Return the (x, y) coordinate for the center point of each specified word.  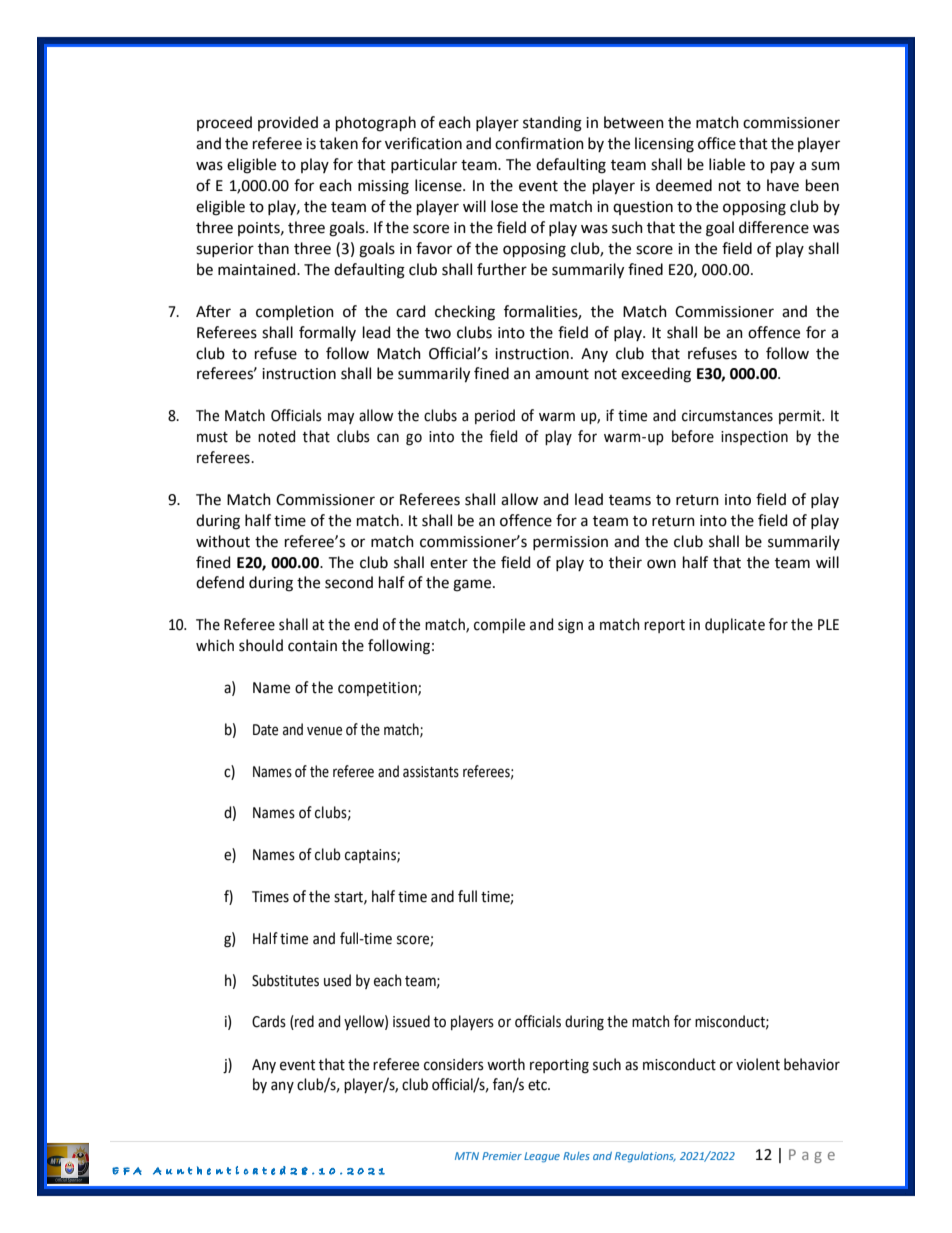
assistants (431, 772)
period (495, 416)
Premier (502, 1156)
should (261, 645)
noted (276, 436)
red (303, 1022)
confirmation (539, 143)
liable (727, 164)
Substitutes (285, 980)
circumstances (727, 416)
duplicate (735, 625)
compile (499, 625)
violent (758, 1064)
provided (288, 123)
